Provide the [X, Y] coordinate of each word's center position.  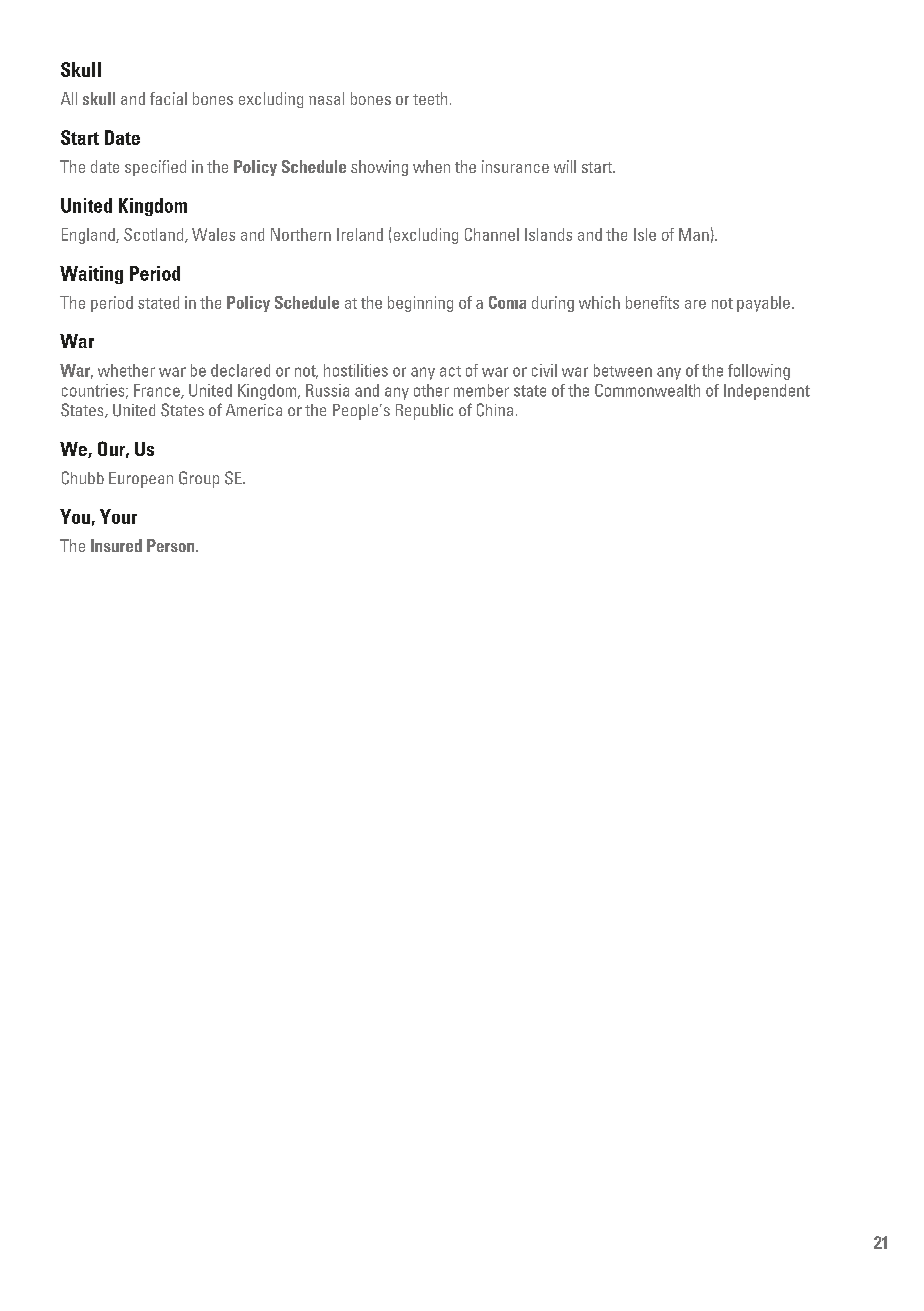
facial [168, 98]
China [495, 410]
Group [199, 479]
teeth [430, 98]
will [565, 166]
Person [172, 545]
